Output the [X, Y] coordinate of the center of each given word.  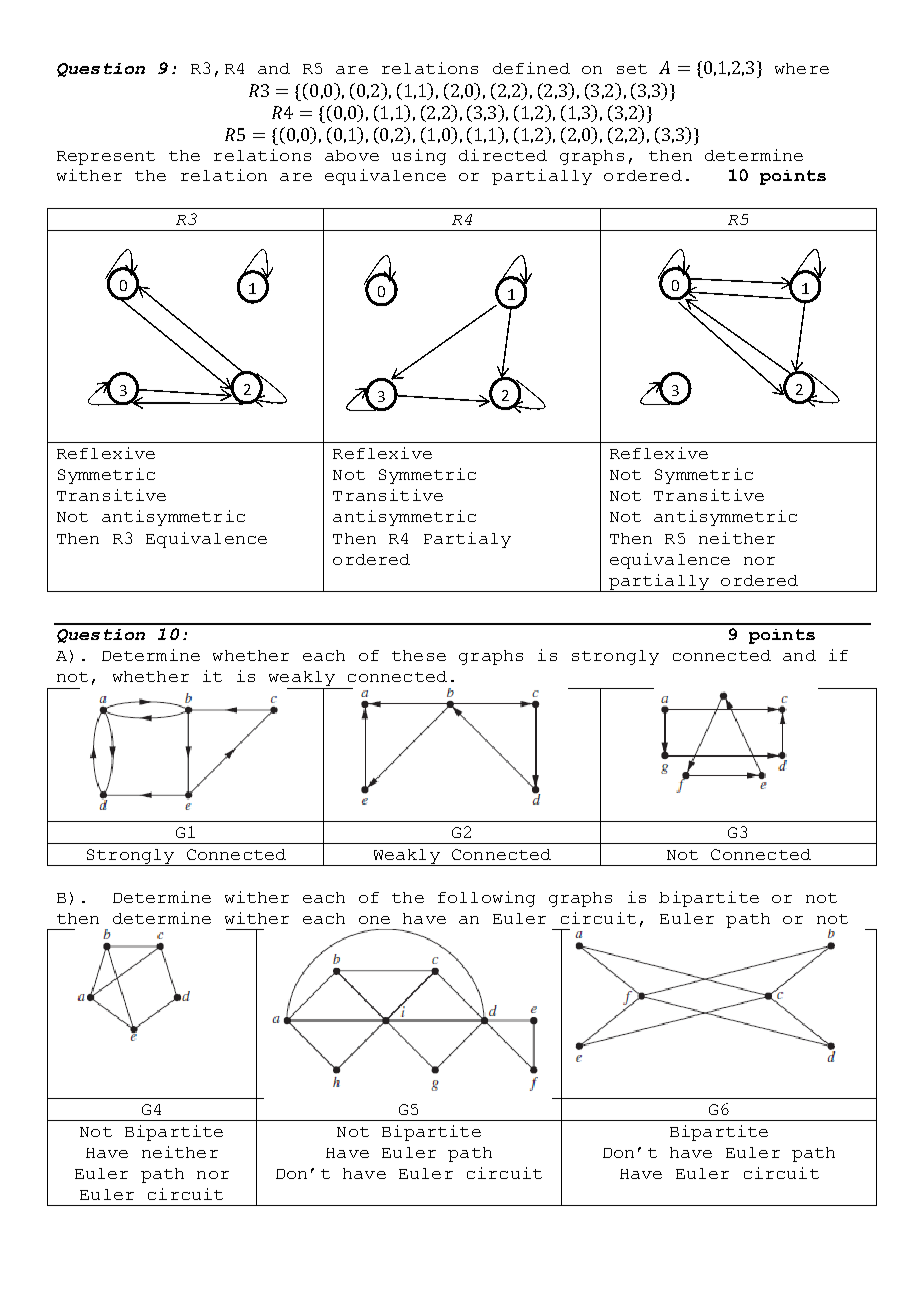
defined [531, 68]
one [374, 920]
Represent [106, 158]
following [486, 899]
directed [503, 155]
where [802, 68]
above [352, 155]
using [419, 157]
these [419, 655]
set [632, 69]
